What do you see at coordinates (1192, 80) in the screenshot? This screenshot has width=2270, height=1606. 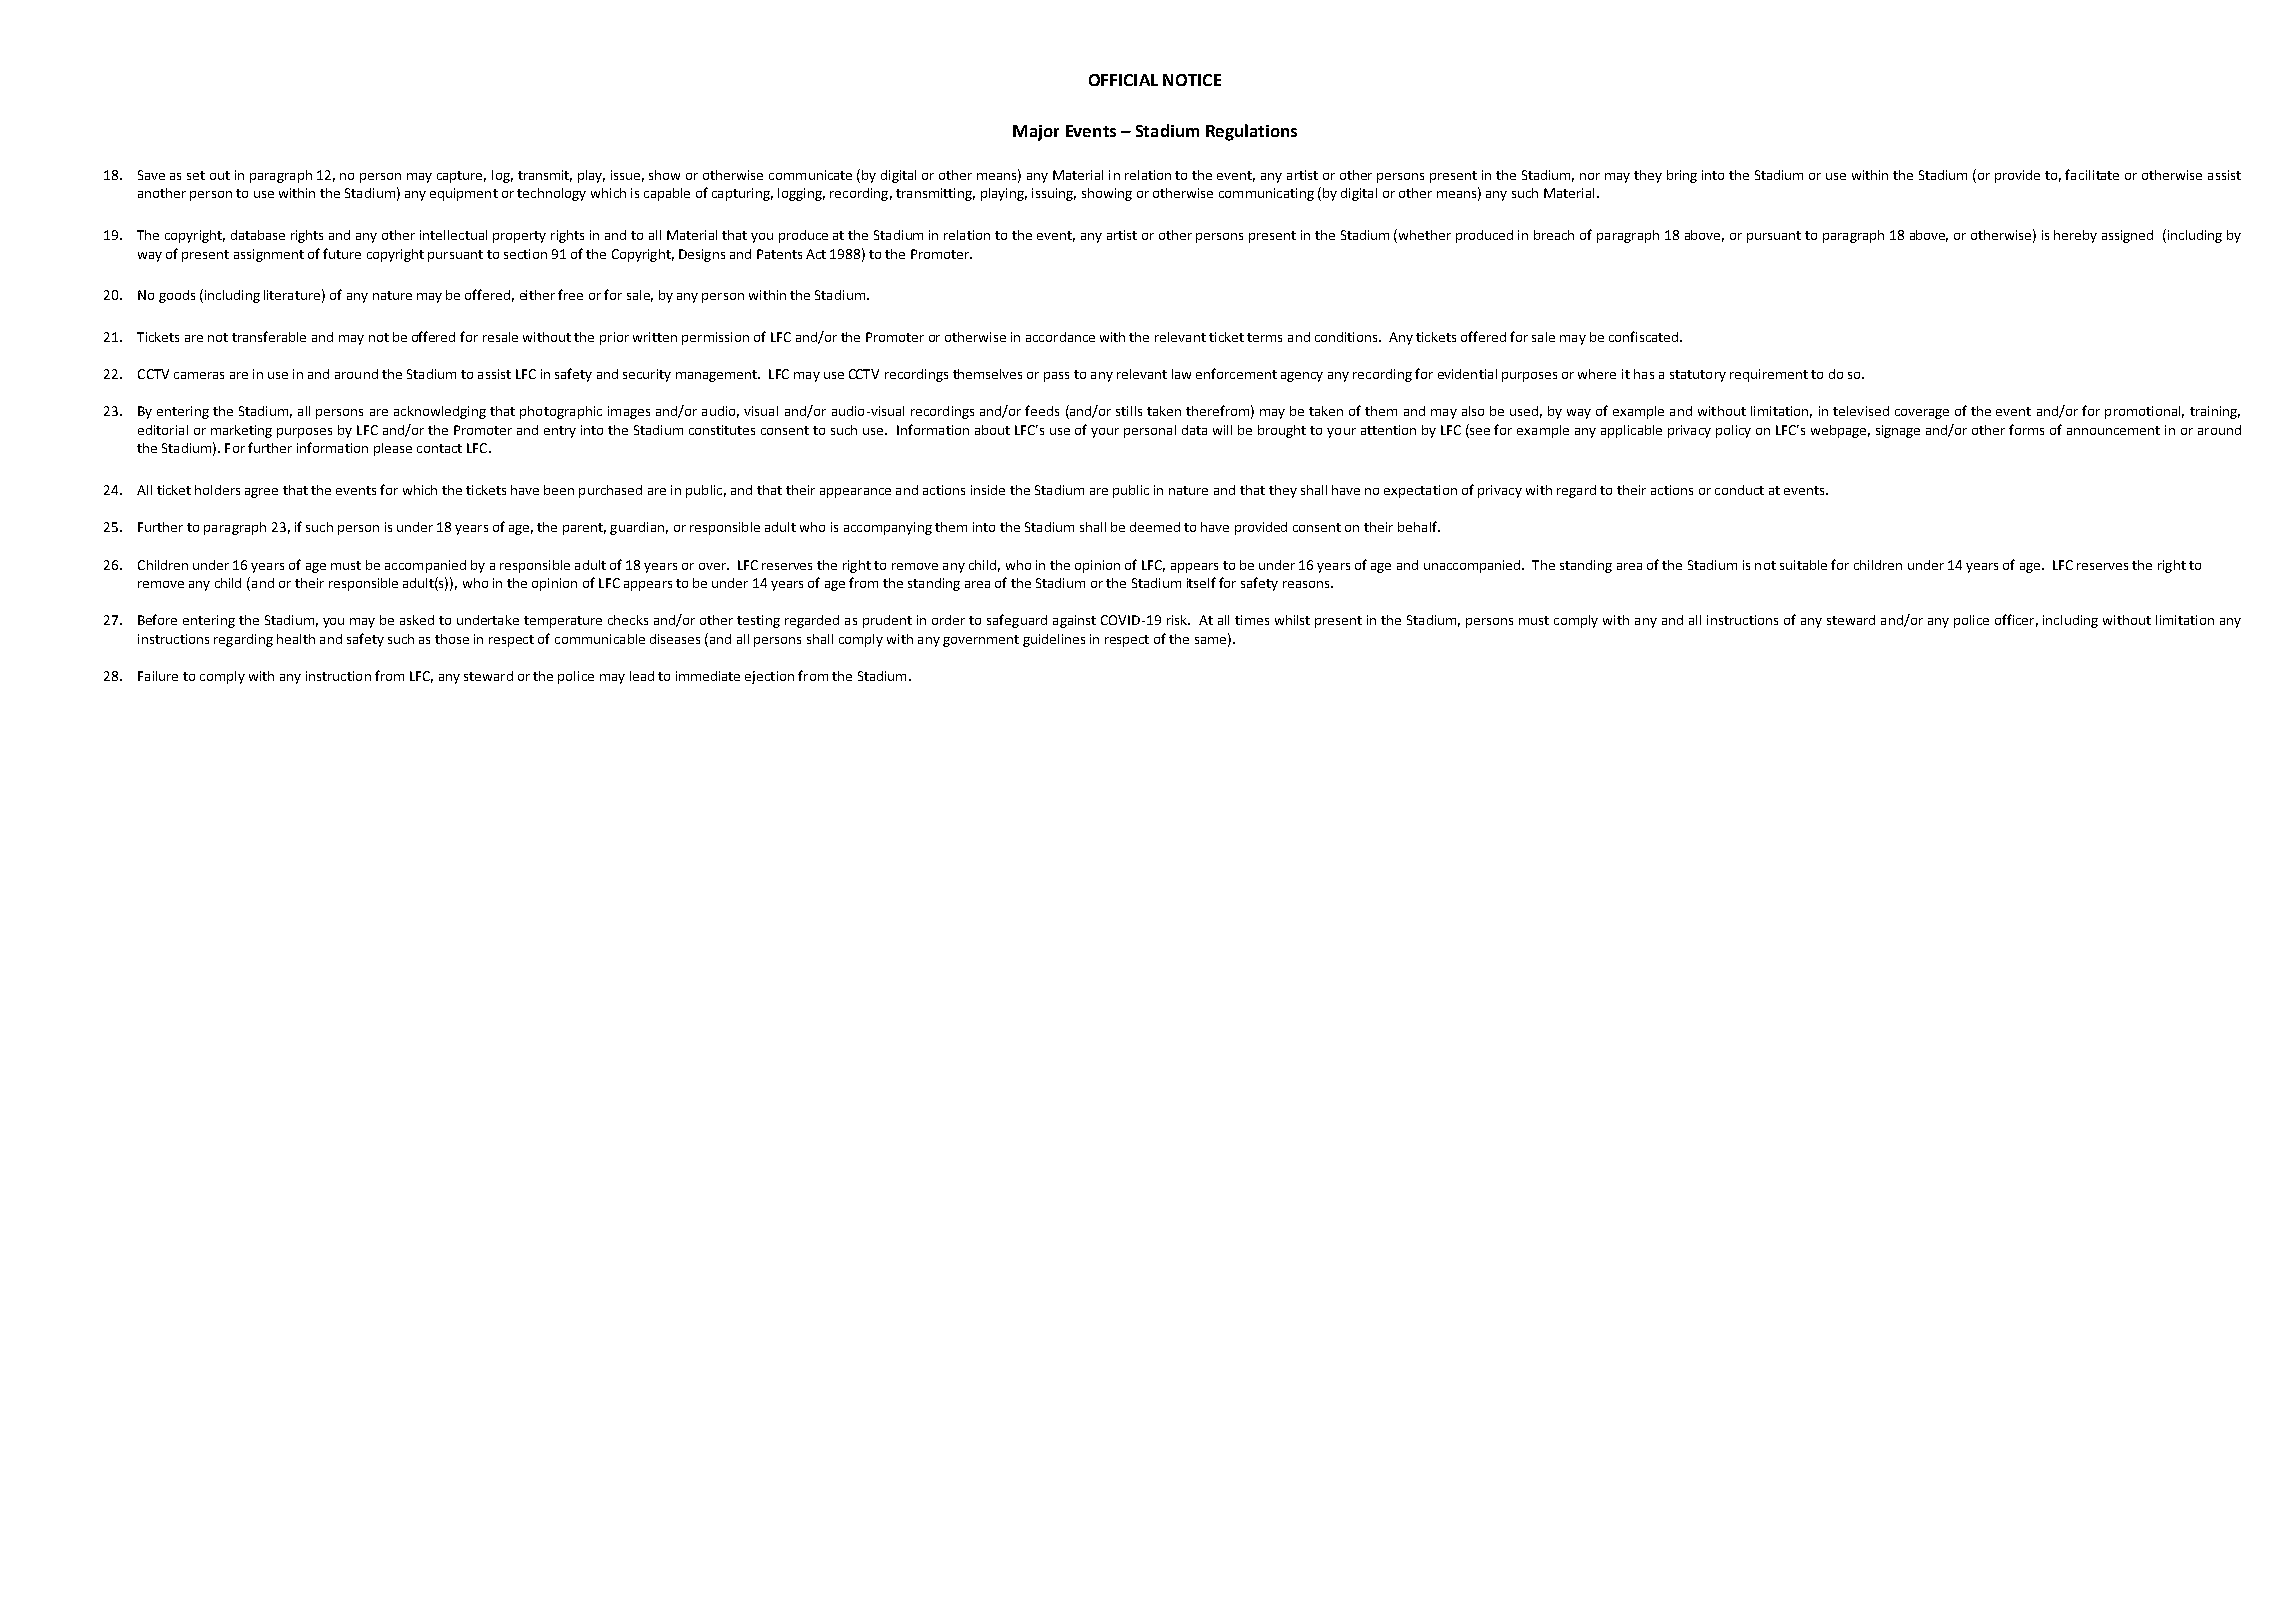 I see `NOTICE` at bounding box center [1192, 80].
